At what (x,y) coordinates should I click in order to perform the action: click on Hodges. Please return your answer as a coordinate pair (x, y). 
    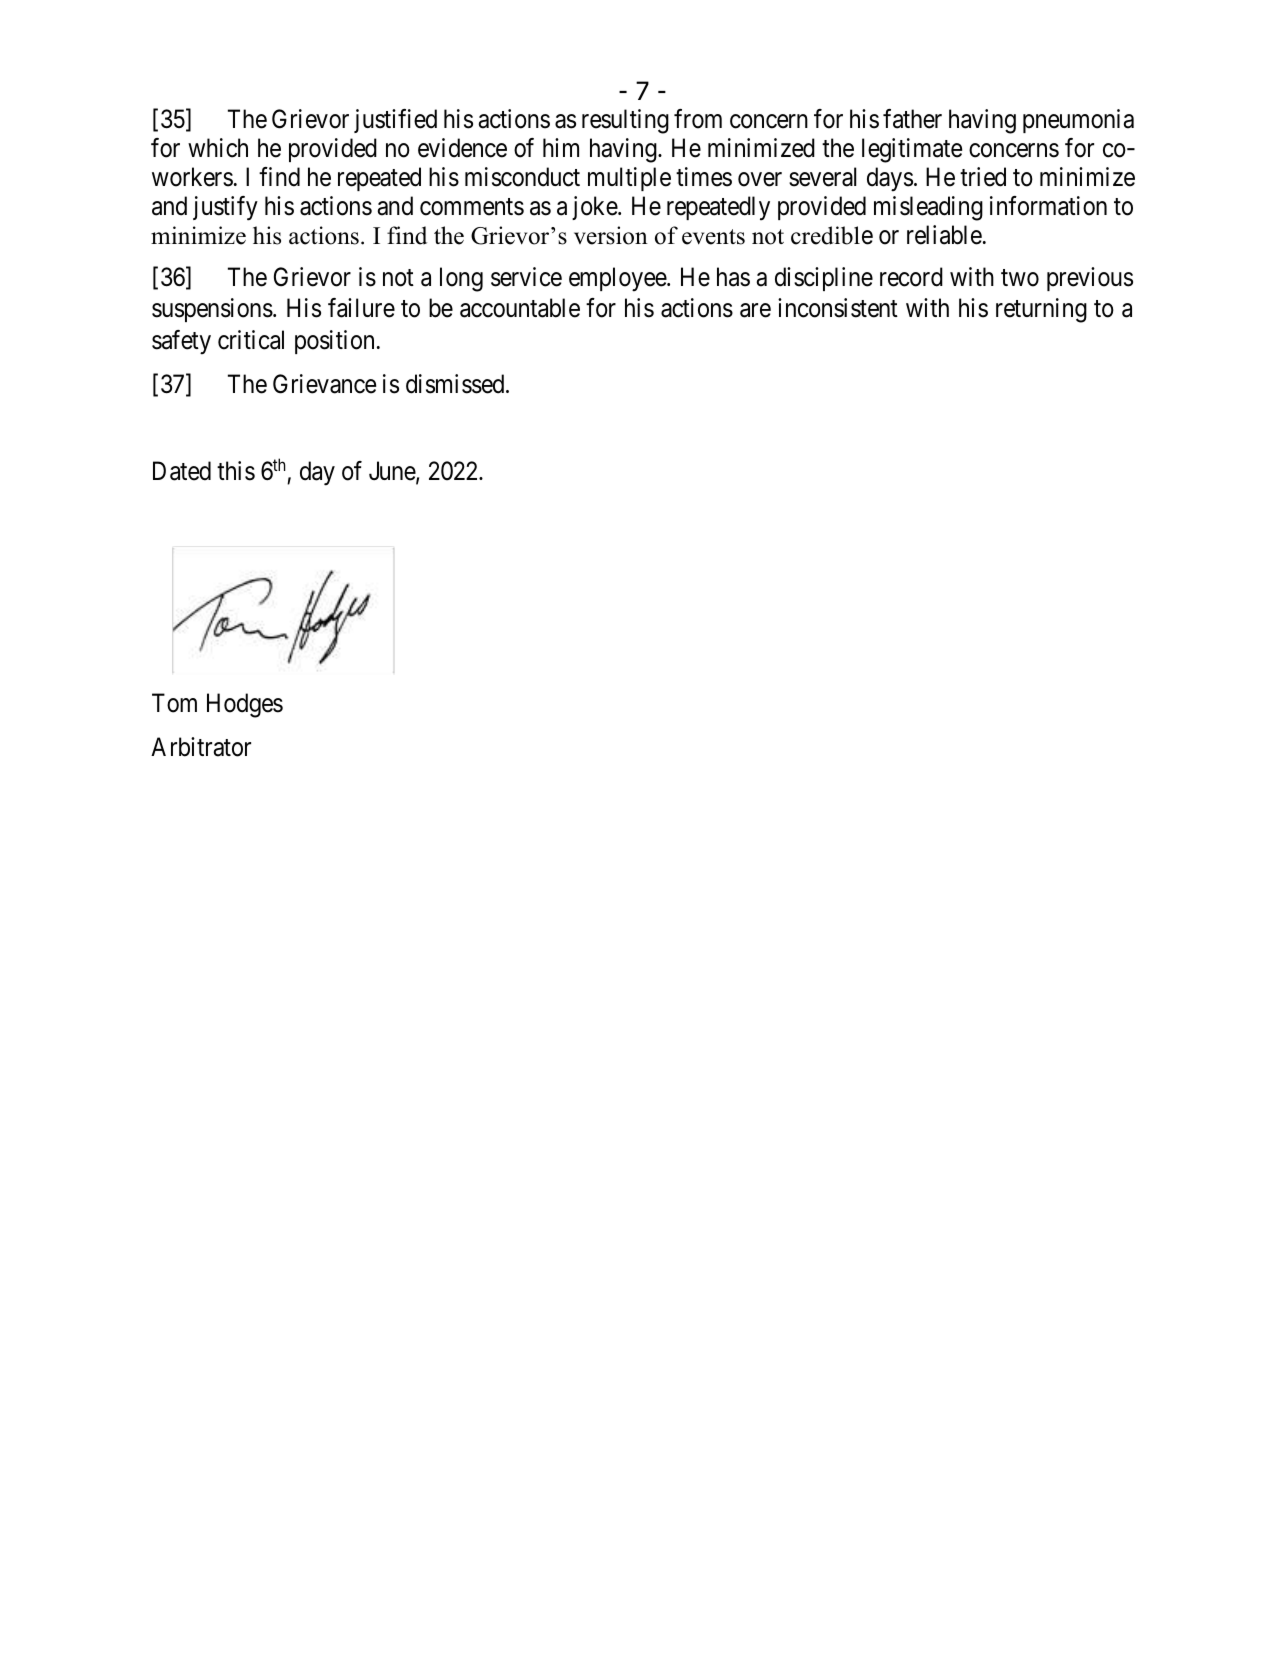
    Looking at the image, I should click on (245, 705).
